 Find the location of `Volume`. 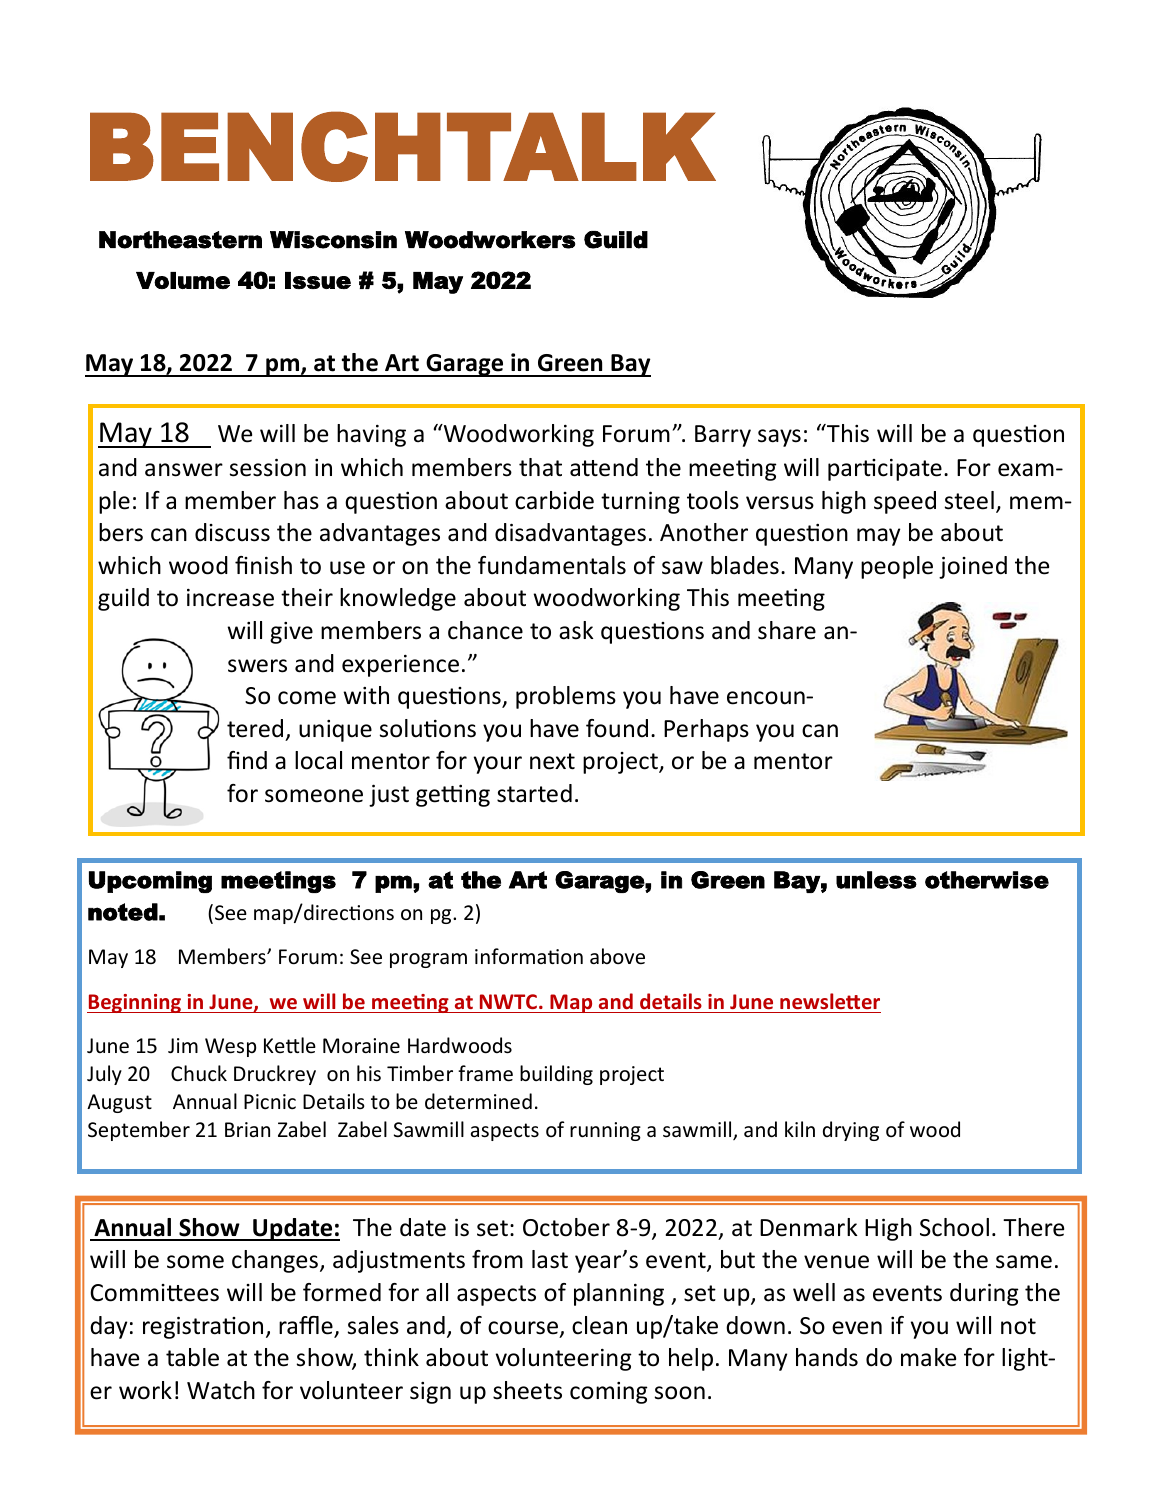

Volume is located at coordinates (183, 280).
